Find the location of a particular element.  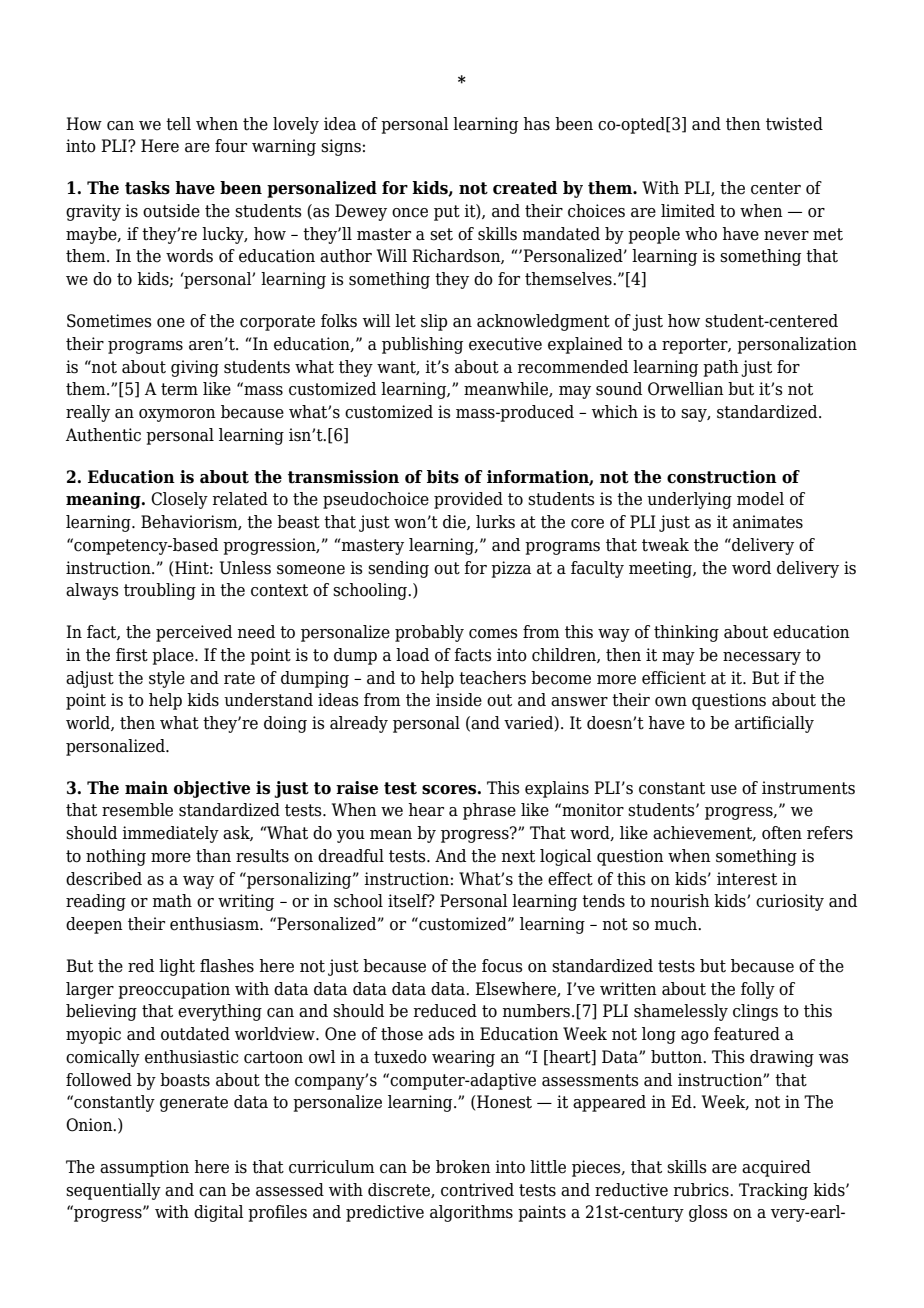

teachers is located at coordinates (492, 678).
